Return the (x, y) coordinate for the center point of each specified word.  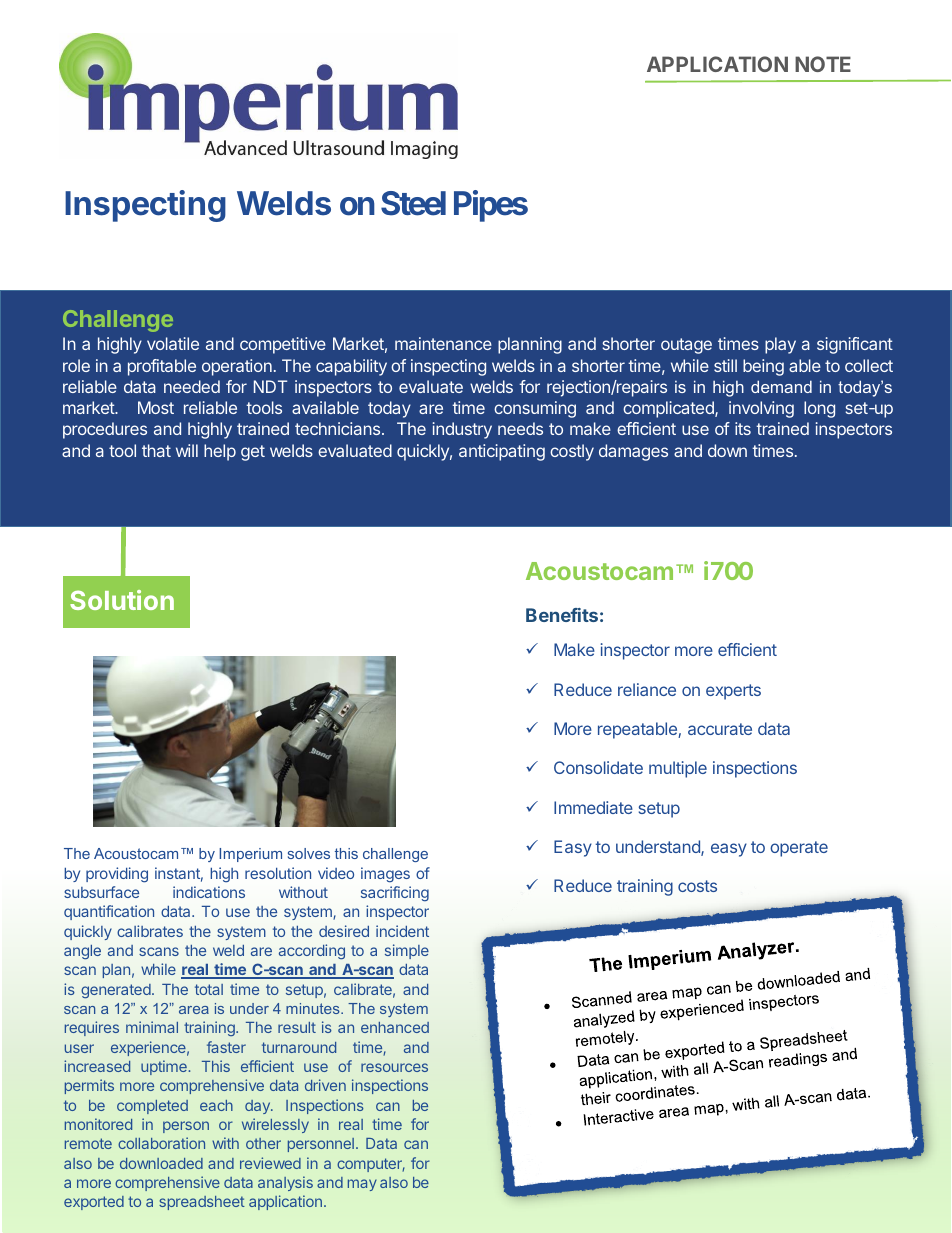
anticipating (502, 452)
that (156, 450)
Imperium (250, 855)
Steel (413, 203)
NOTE (823, 64)
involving (761, 409)
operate (799, 849)
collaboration (161, 1143)
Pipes (491, 206)
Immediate (593, 807)
